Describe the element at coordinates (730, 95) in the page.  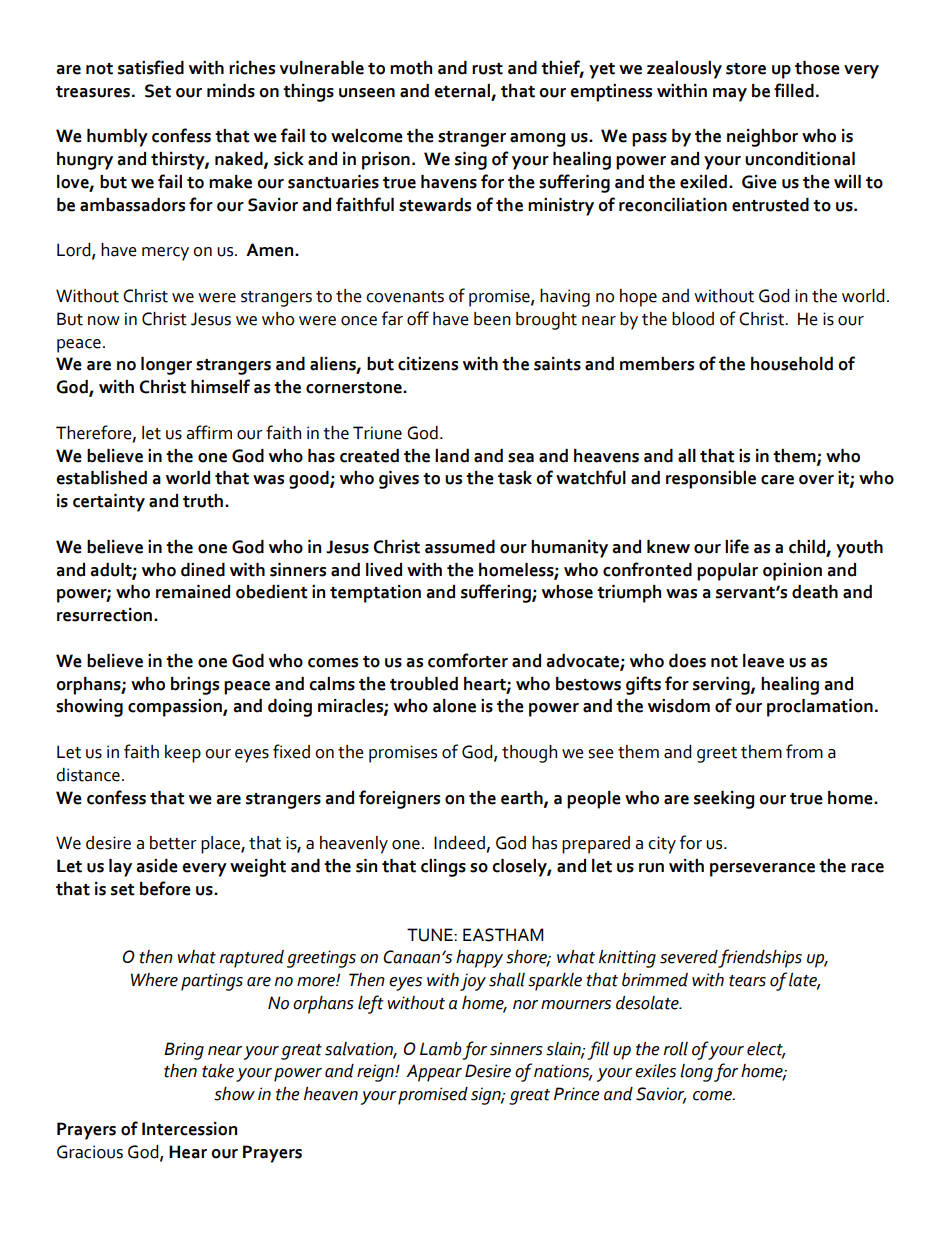
I see `may` at that location.
